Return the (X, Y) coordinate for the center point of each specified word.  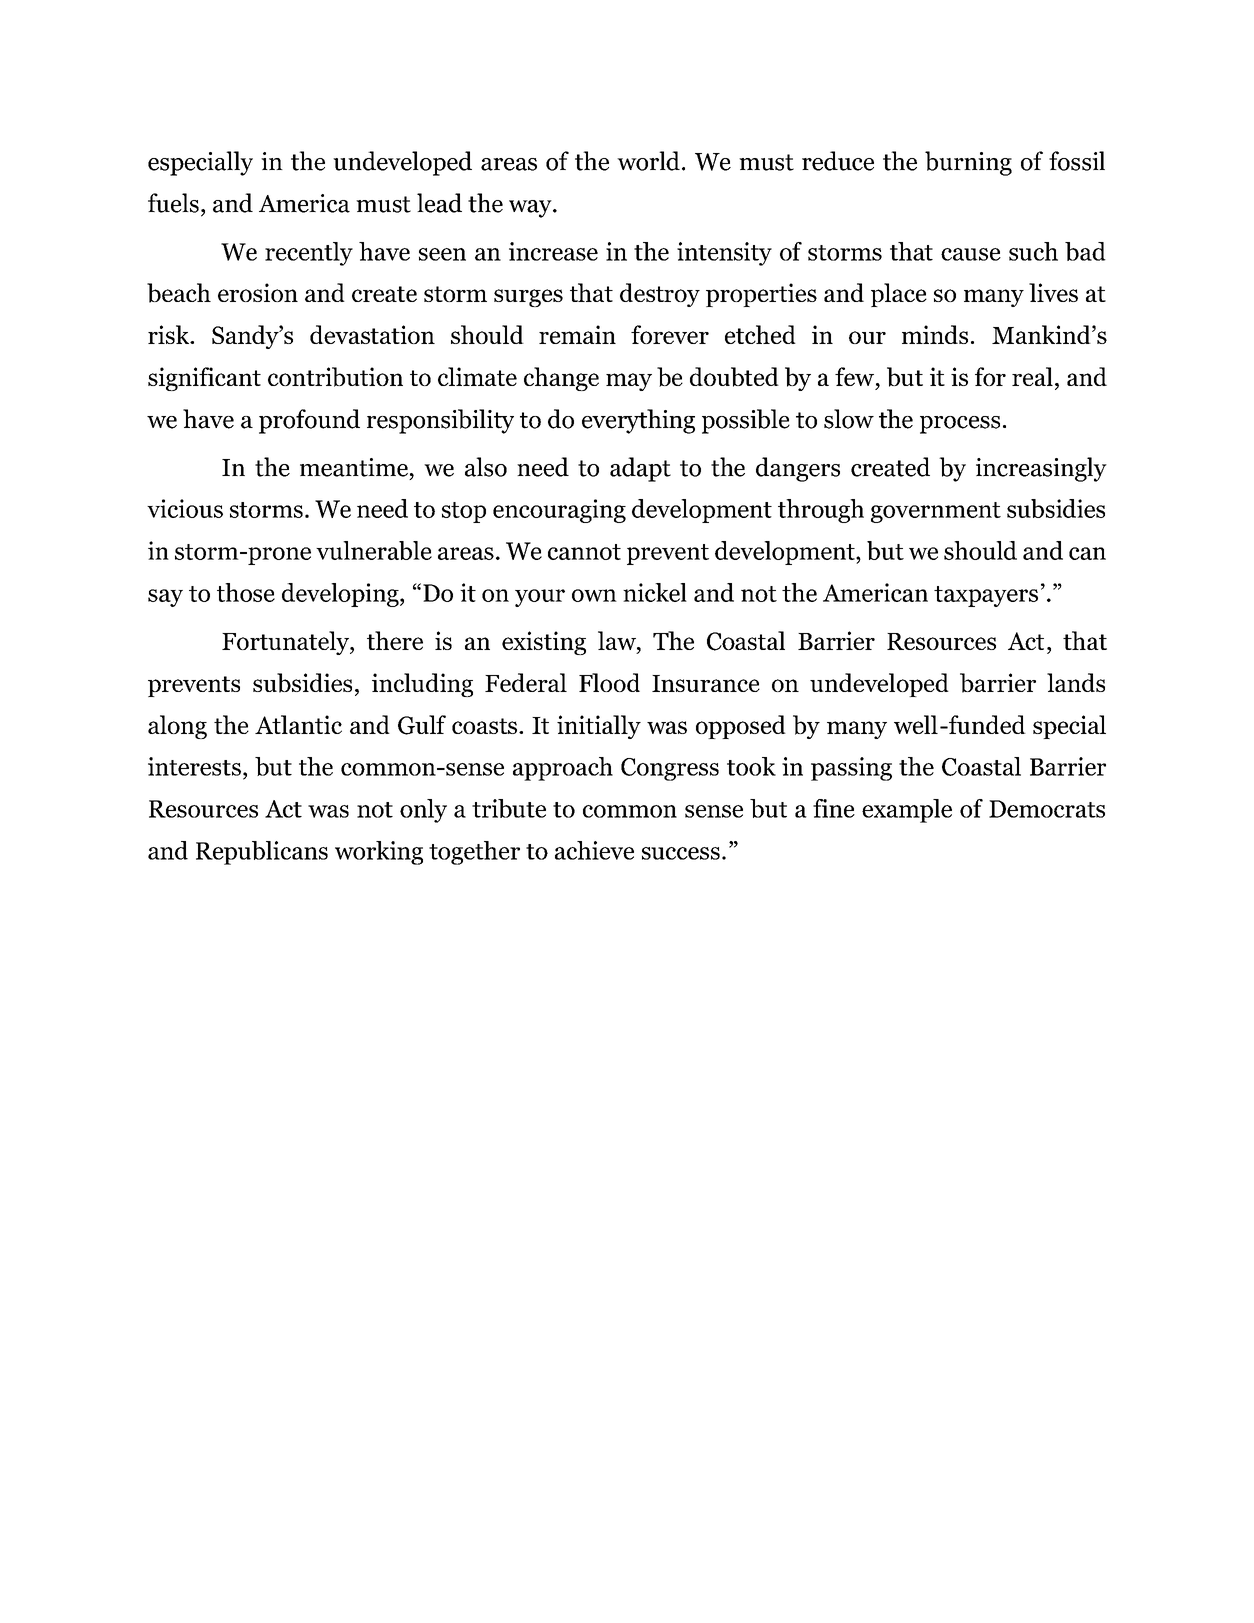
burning (968, 163)
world (648, 161)
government (936, 512)
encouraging (559, 511)
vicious (185, 508)
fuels (173, 203)
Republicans (262, 853)
